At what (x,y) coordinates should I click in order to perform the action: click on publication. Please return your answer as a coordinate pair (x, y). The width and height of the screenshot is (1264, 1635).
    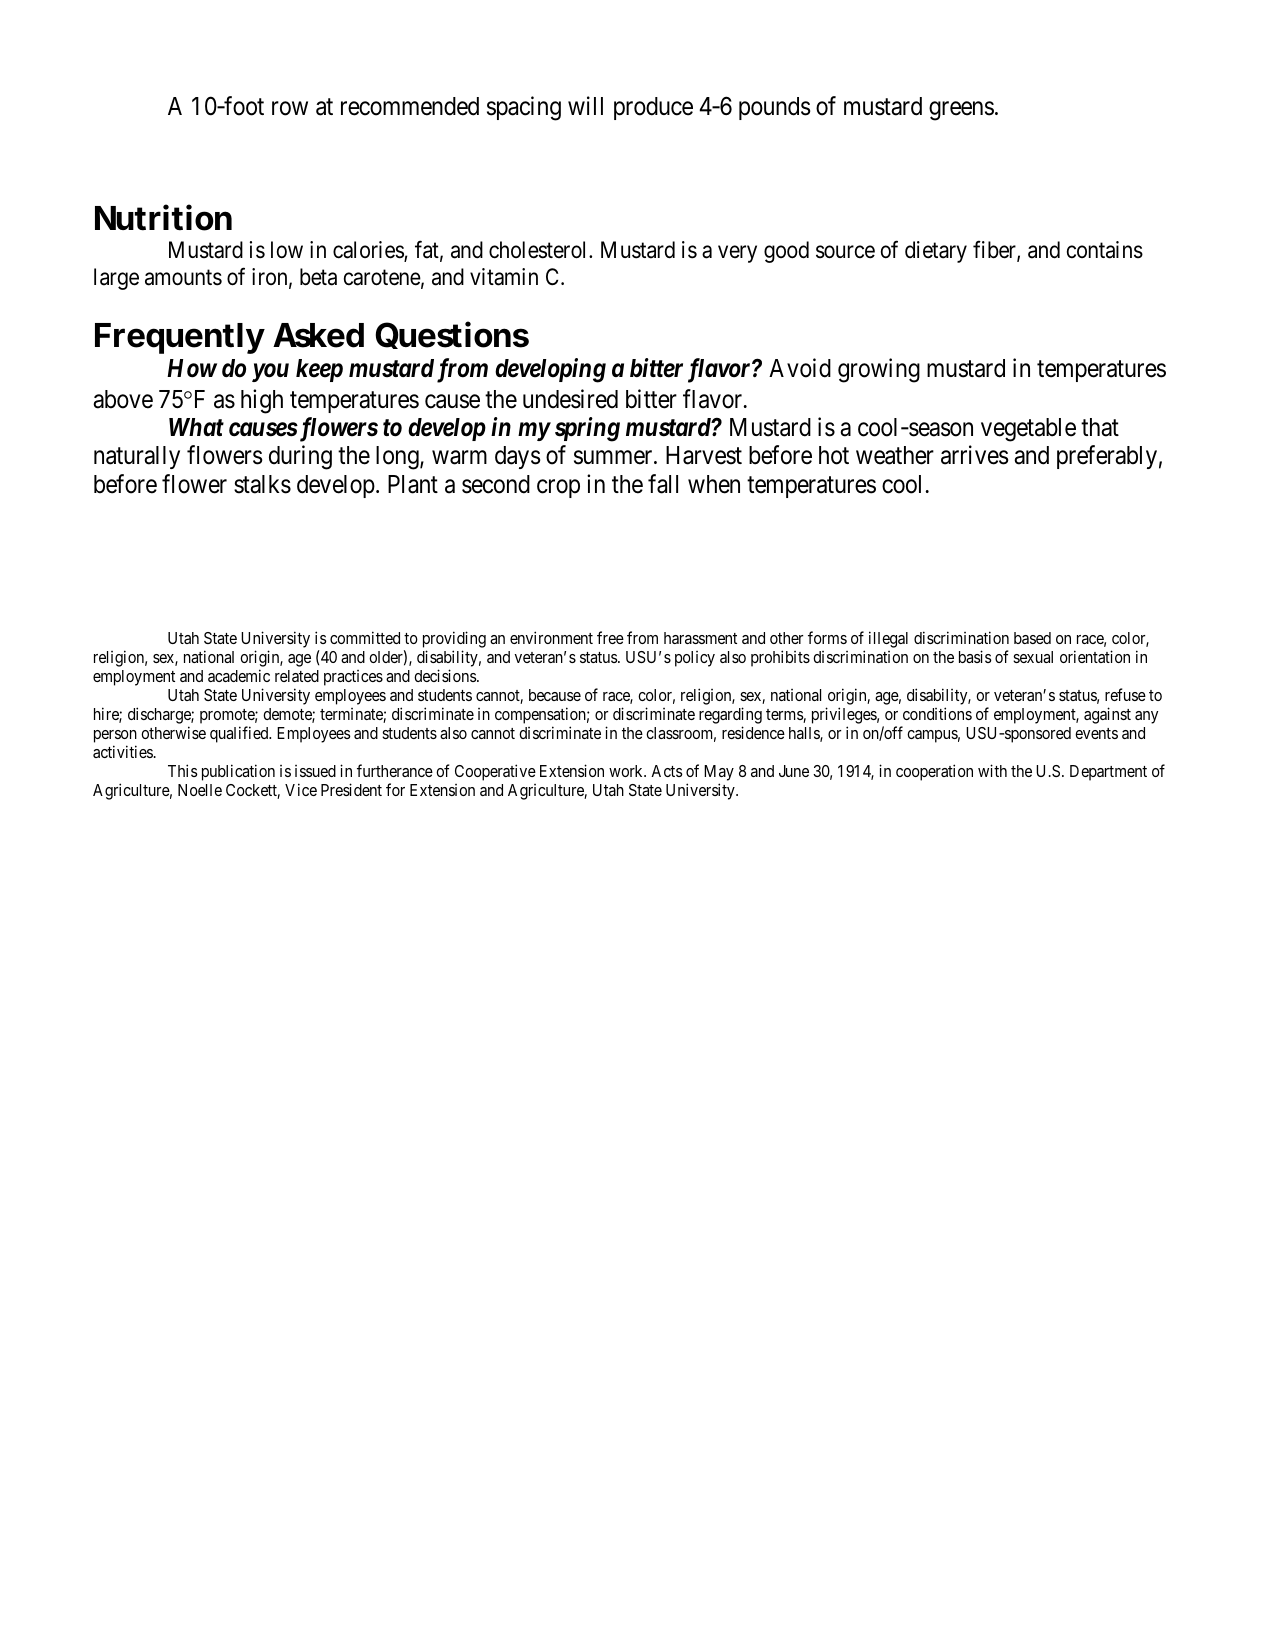
    Looking at the image, I should click on (238, 772).
